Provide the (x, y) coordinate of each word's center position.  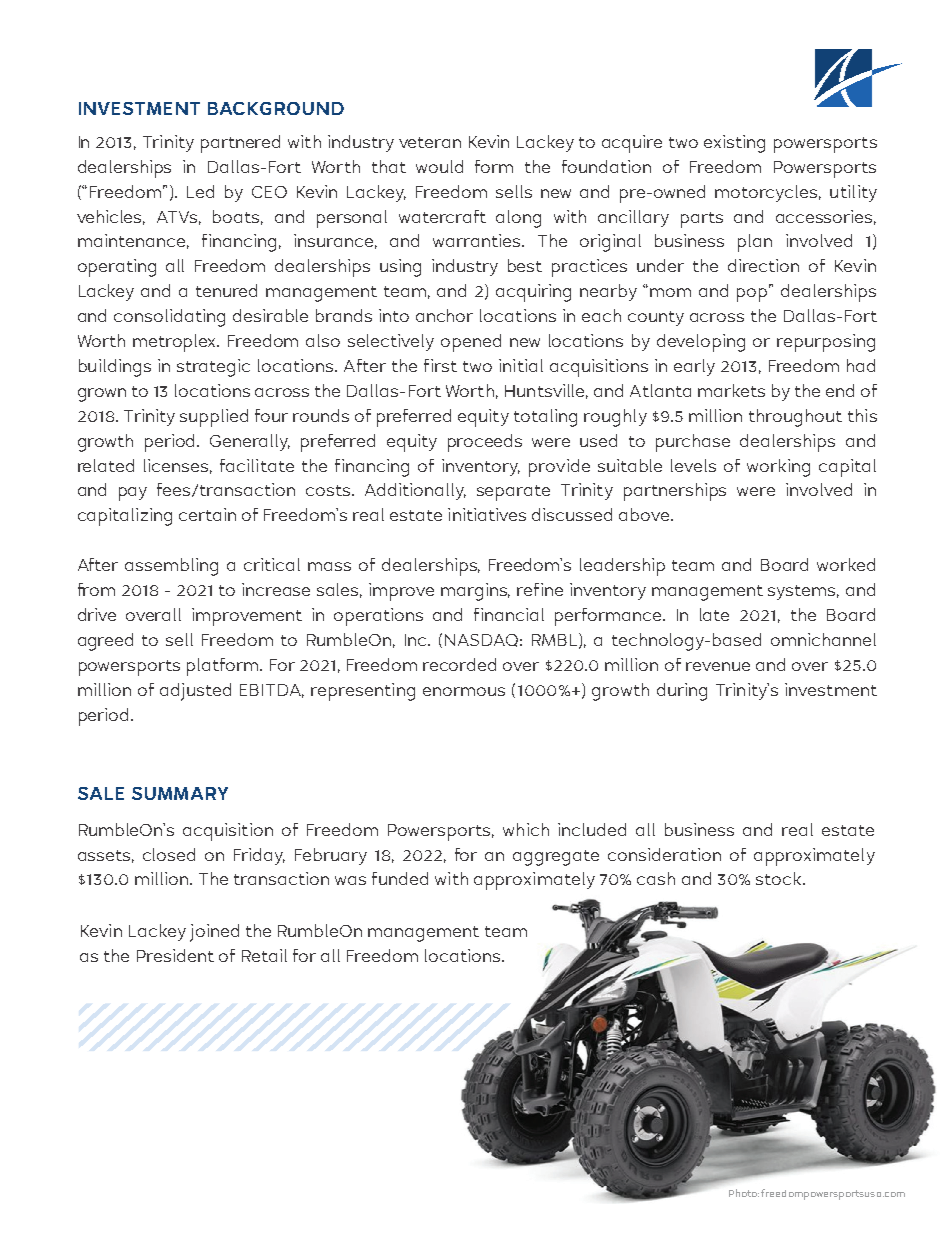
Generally (250, 442)
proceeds (485, 443)
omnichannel (823, 639)
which (526, 829)
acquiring (533, 293)
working (778, 468)
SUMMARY (180, 793)
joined (214, 933)
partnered (240, 144)
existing (734, 144)
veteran (430, 142)
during (682, 692)
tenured (226, 290)
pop (753, 294)
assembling (171, 567)
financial (509, 614)
